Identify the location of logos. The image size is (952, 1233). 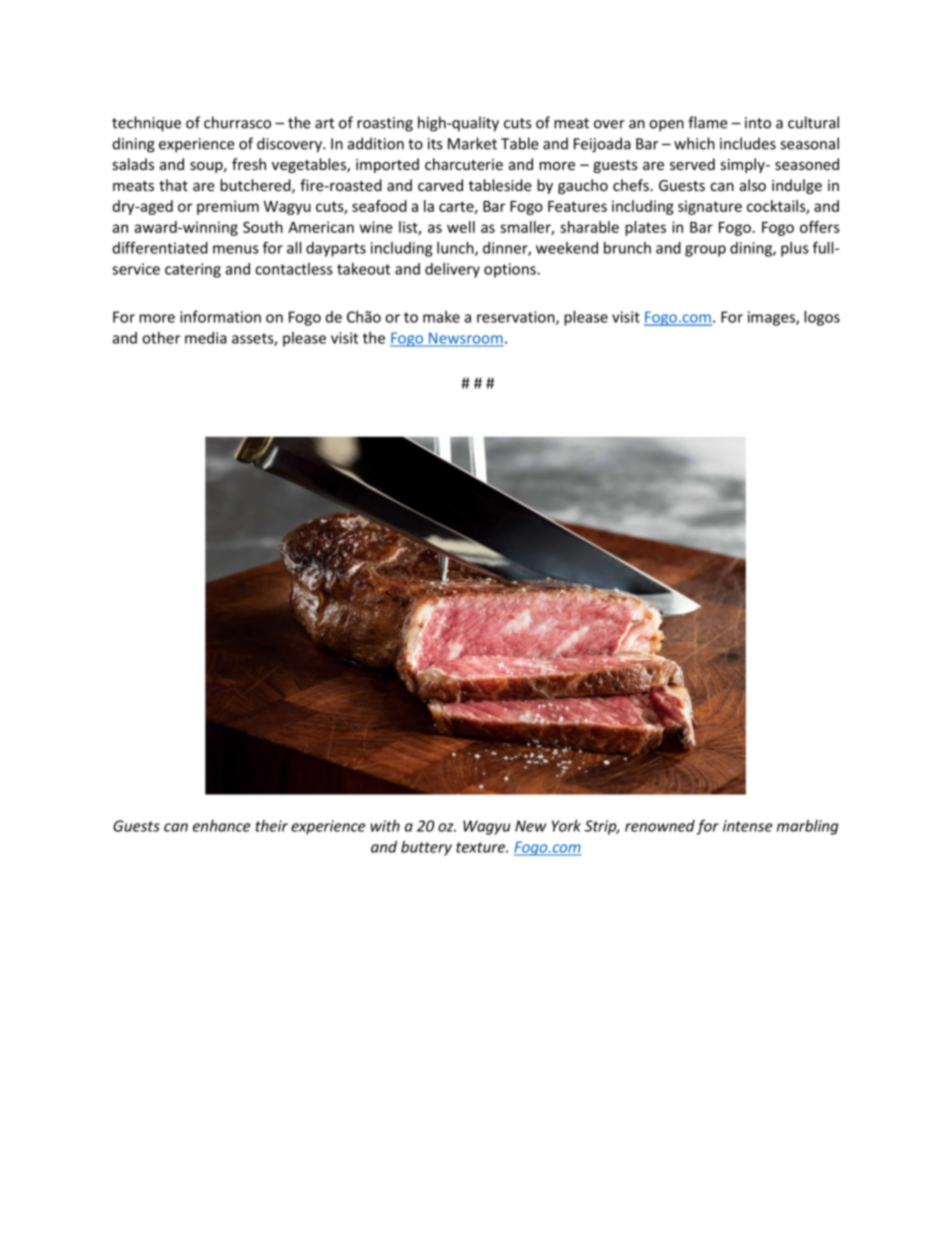
(822, 318).
